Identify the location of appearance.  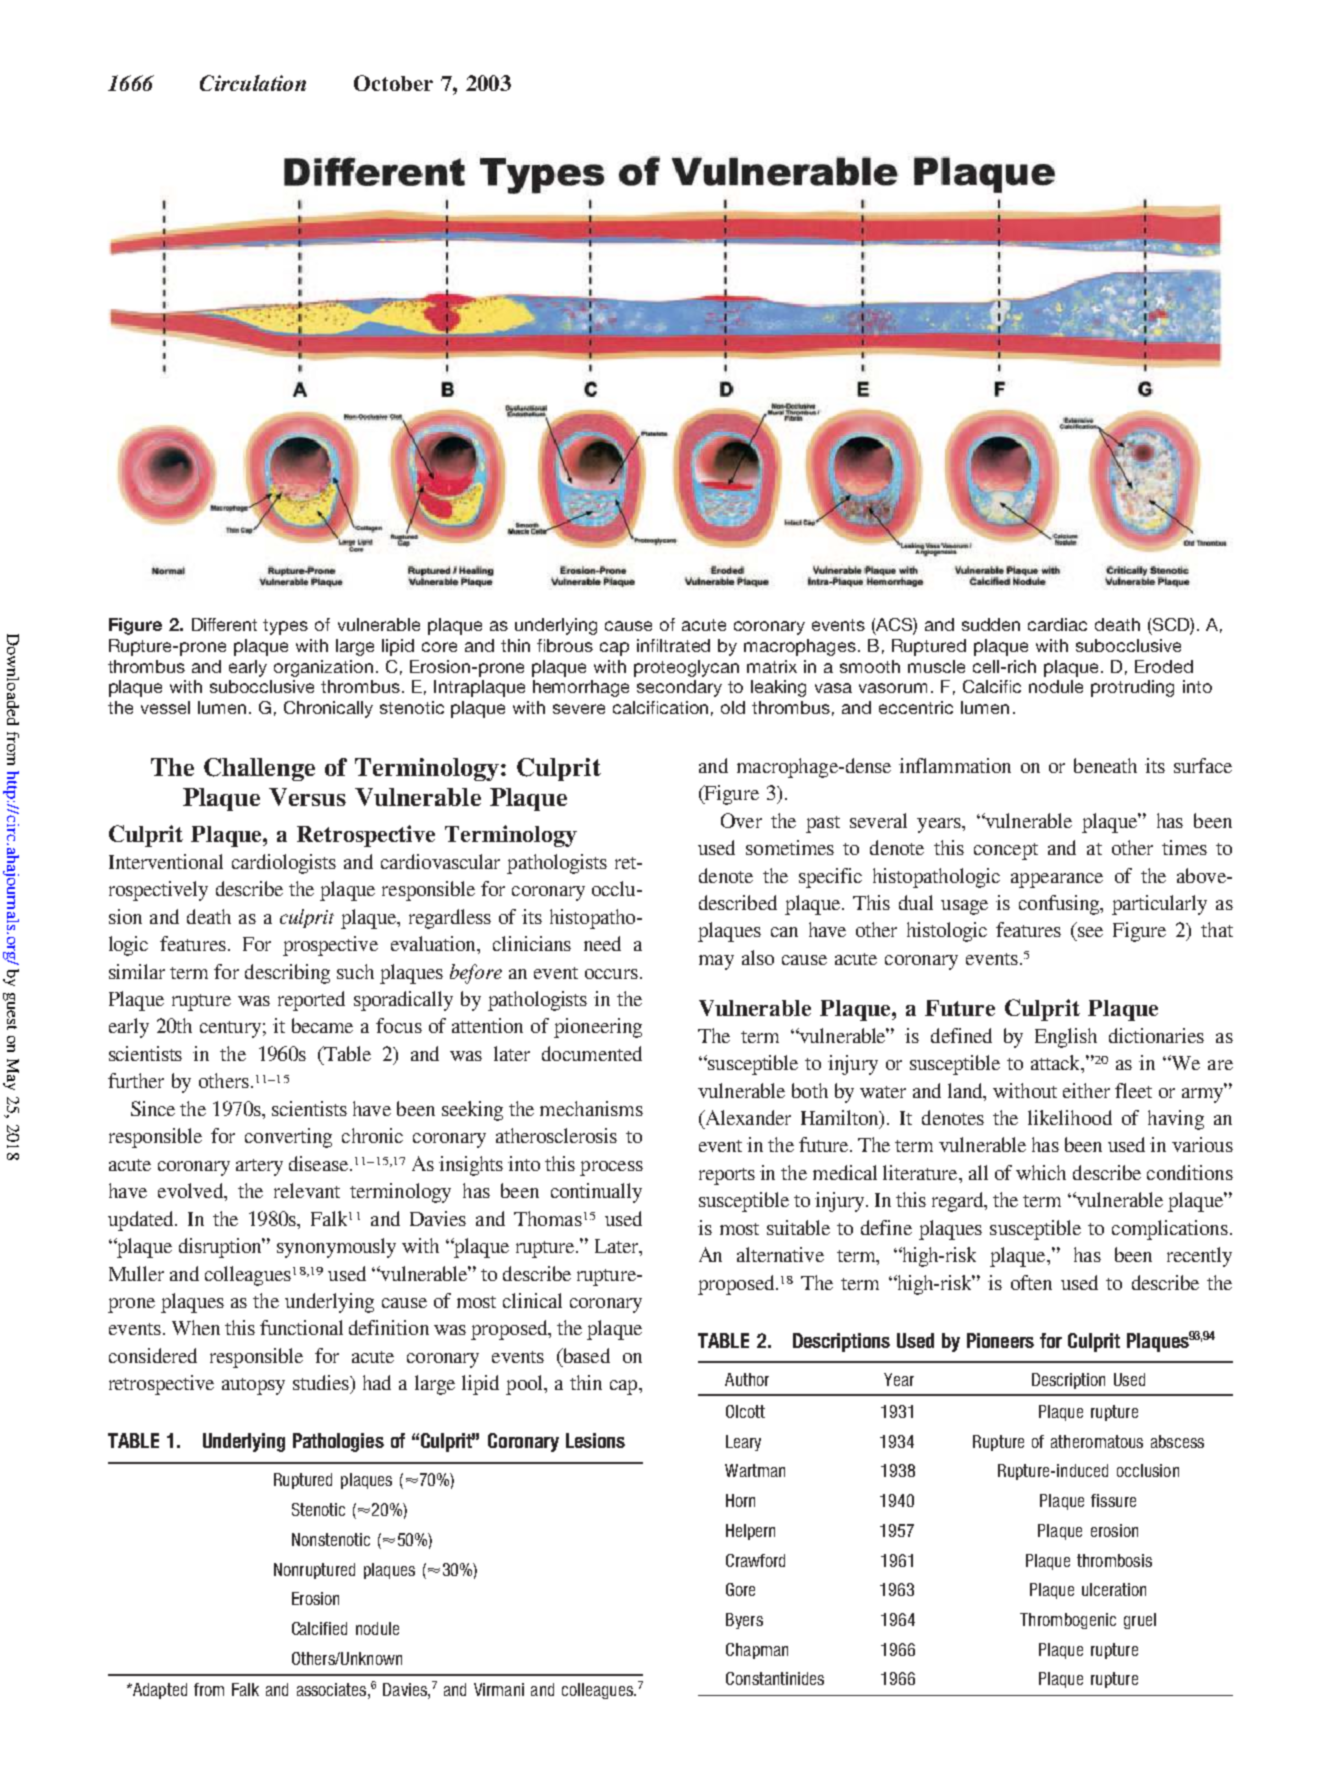
(1057, 880).
